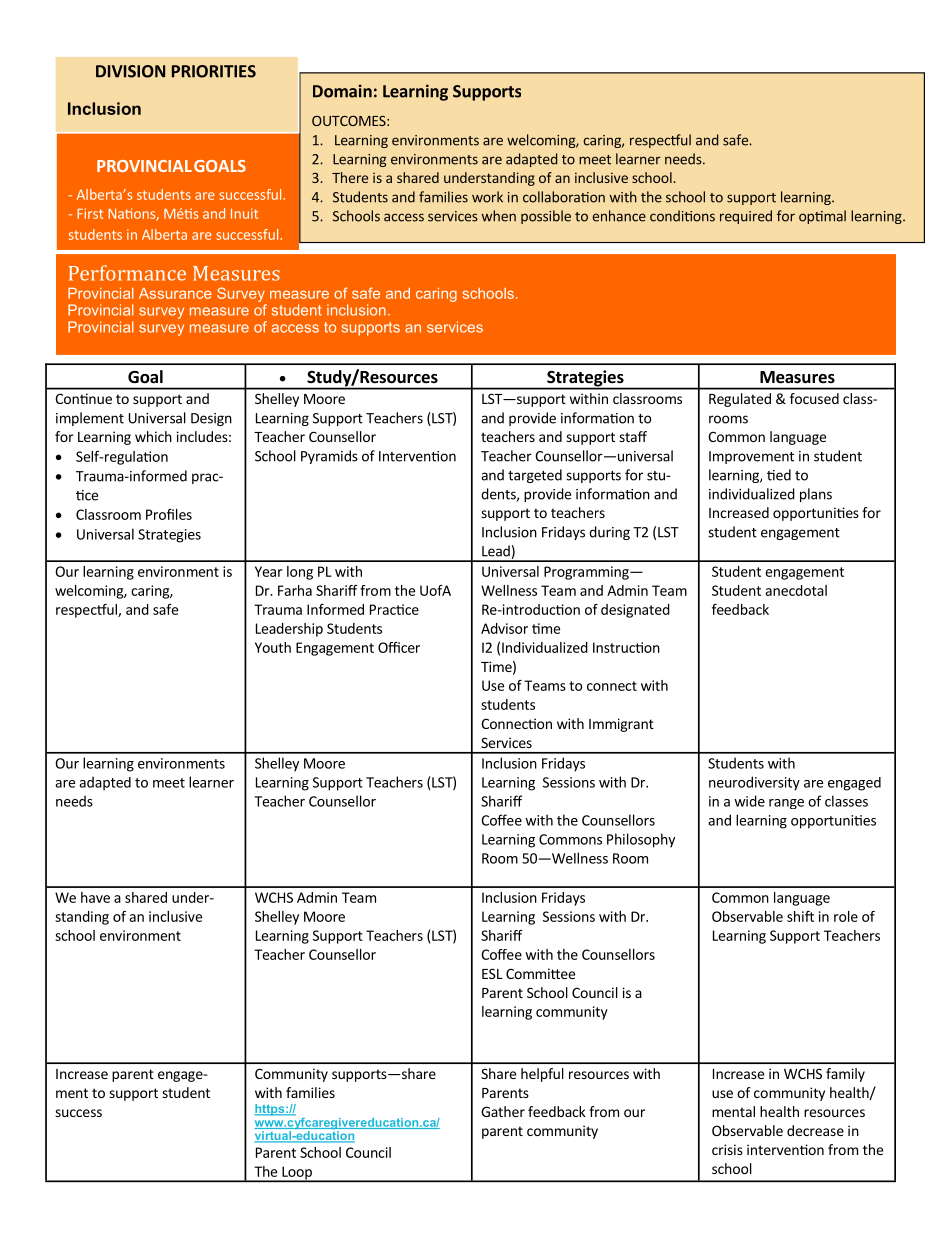  What do you see at coordinates (503, 1111) in the image?
I see `Gather` at bounding box center [503, 1111].
